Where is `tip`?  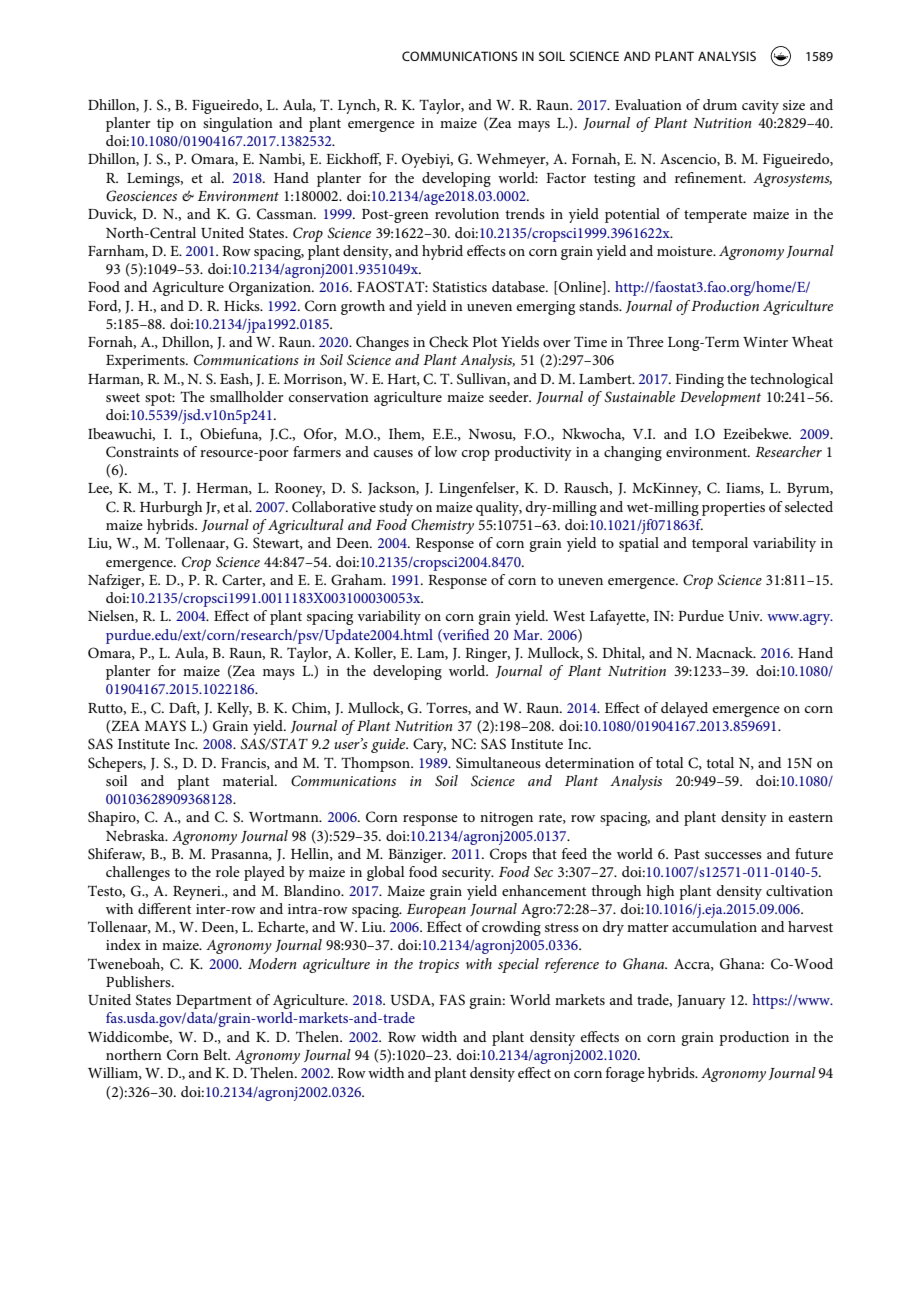
tip is located at coordinates (165, 125).
